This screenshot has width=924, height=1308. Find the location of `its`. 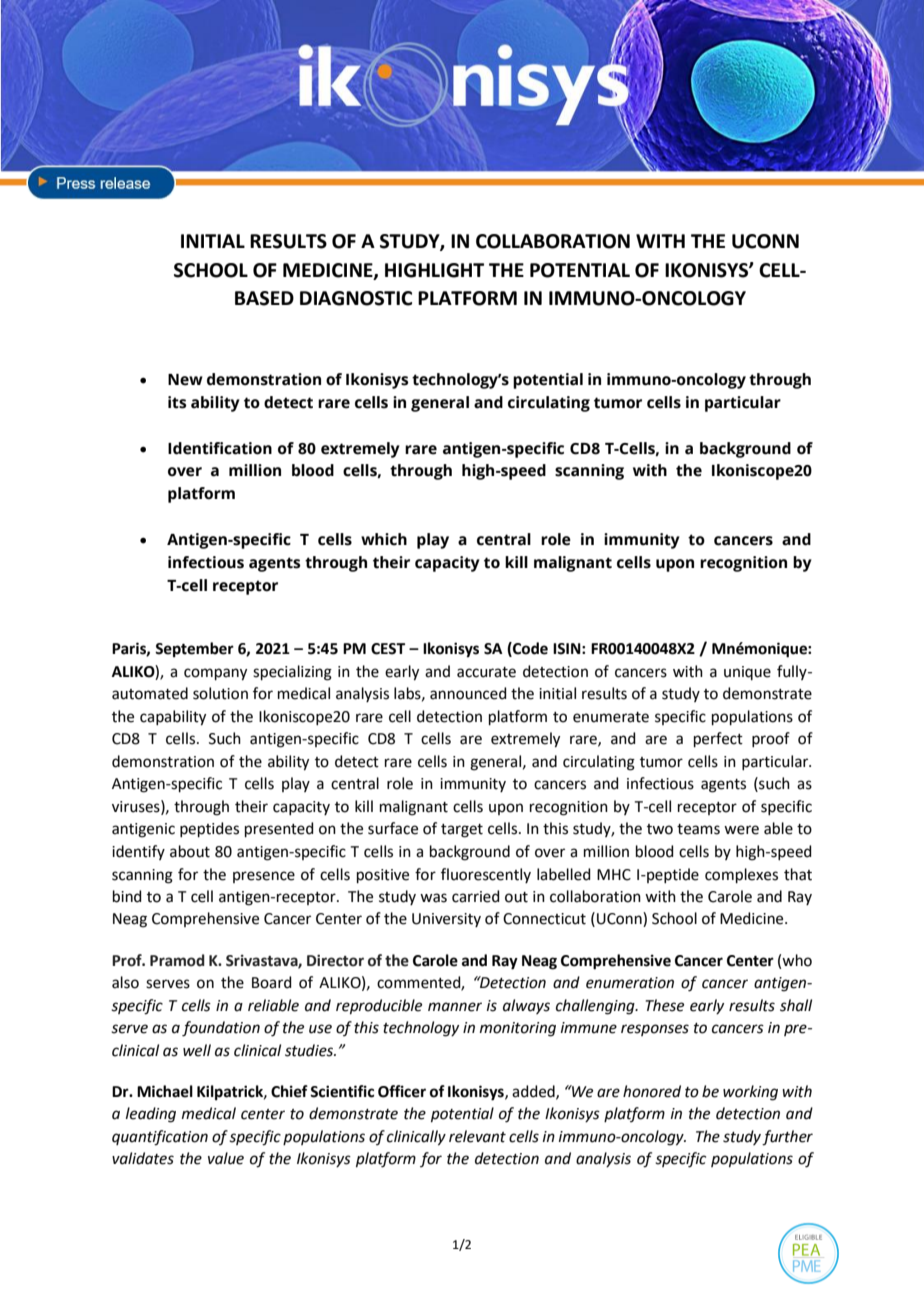

its is located at coordinates (177, 402).
